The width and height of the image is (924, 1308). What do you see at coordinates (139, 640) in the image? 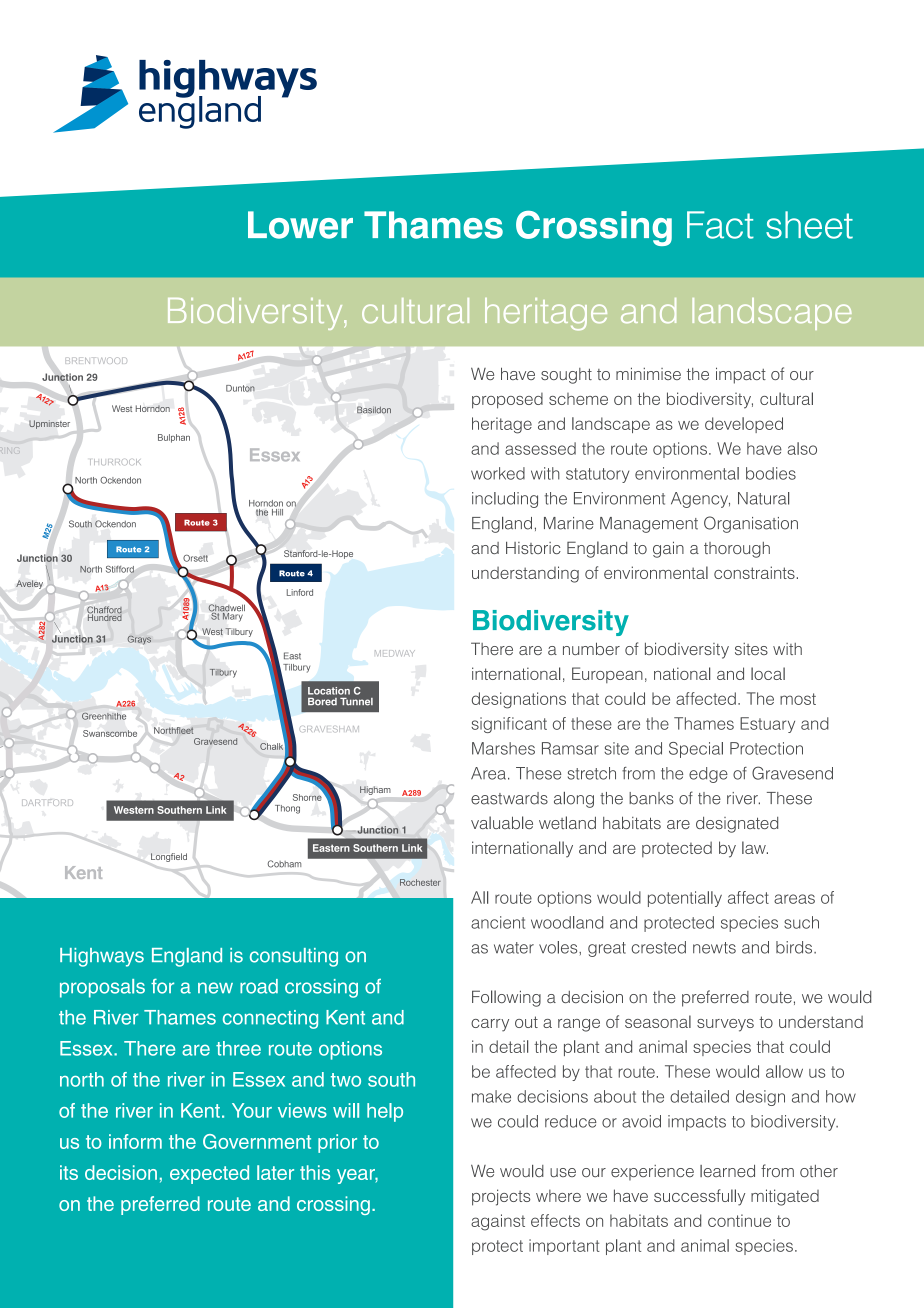
I see `Grays` at bounding box center [139, 640].
